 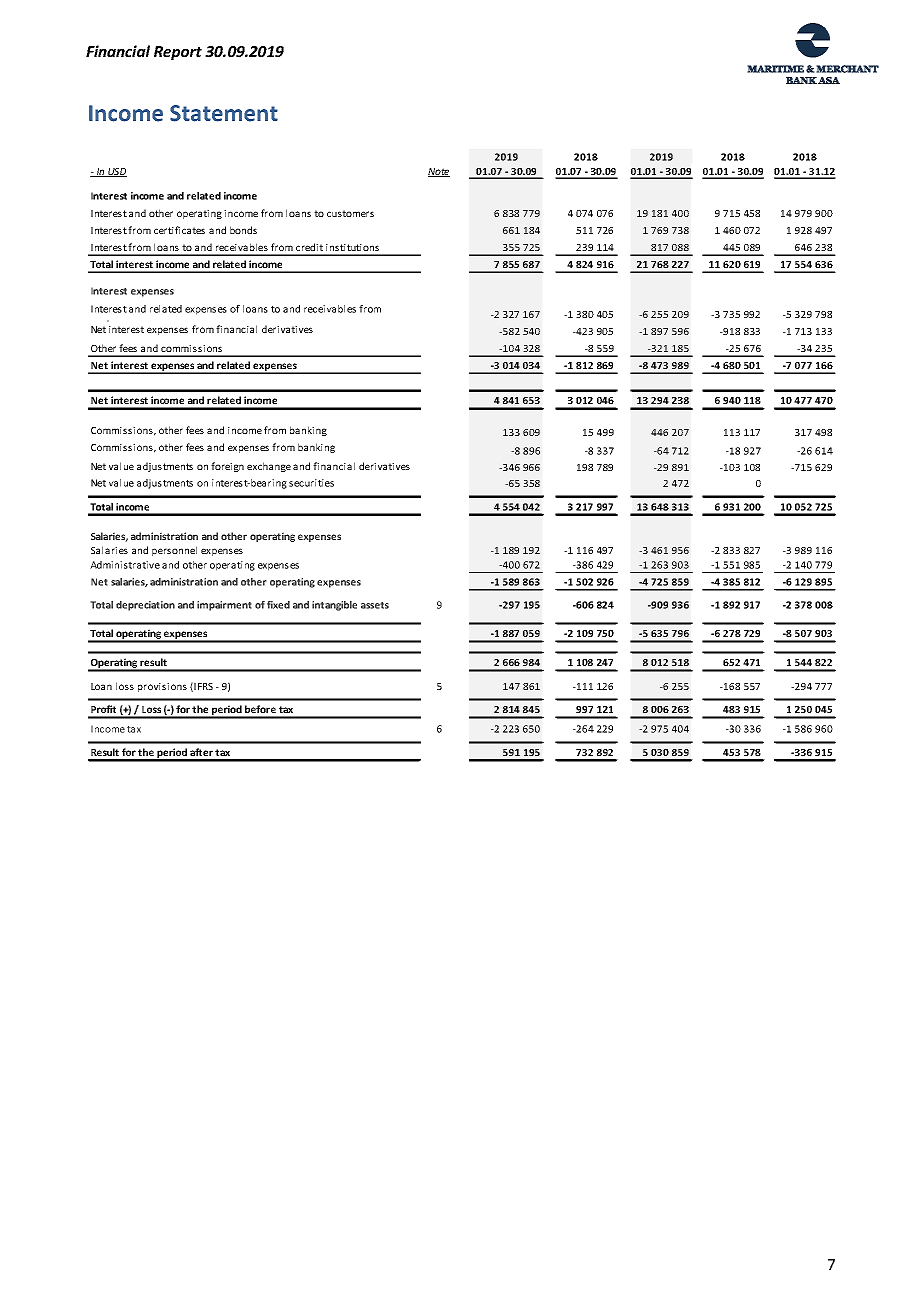 What do you see at coordinates (178, 53) in the image?
I see `Report` at bounding box center [178, 53].
